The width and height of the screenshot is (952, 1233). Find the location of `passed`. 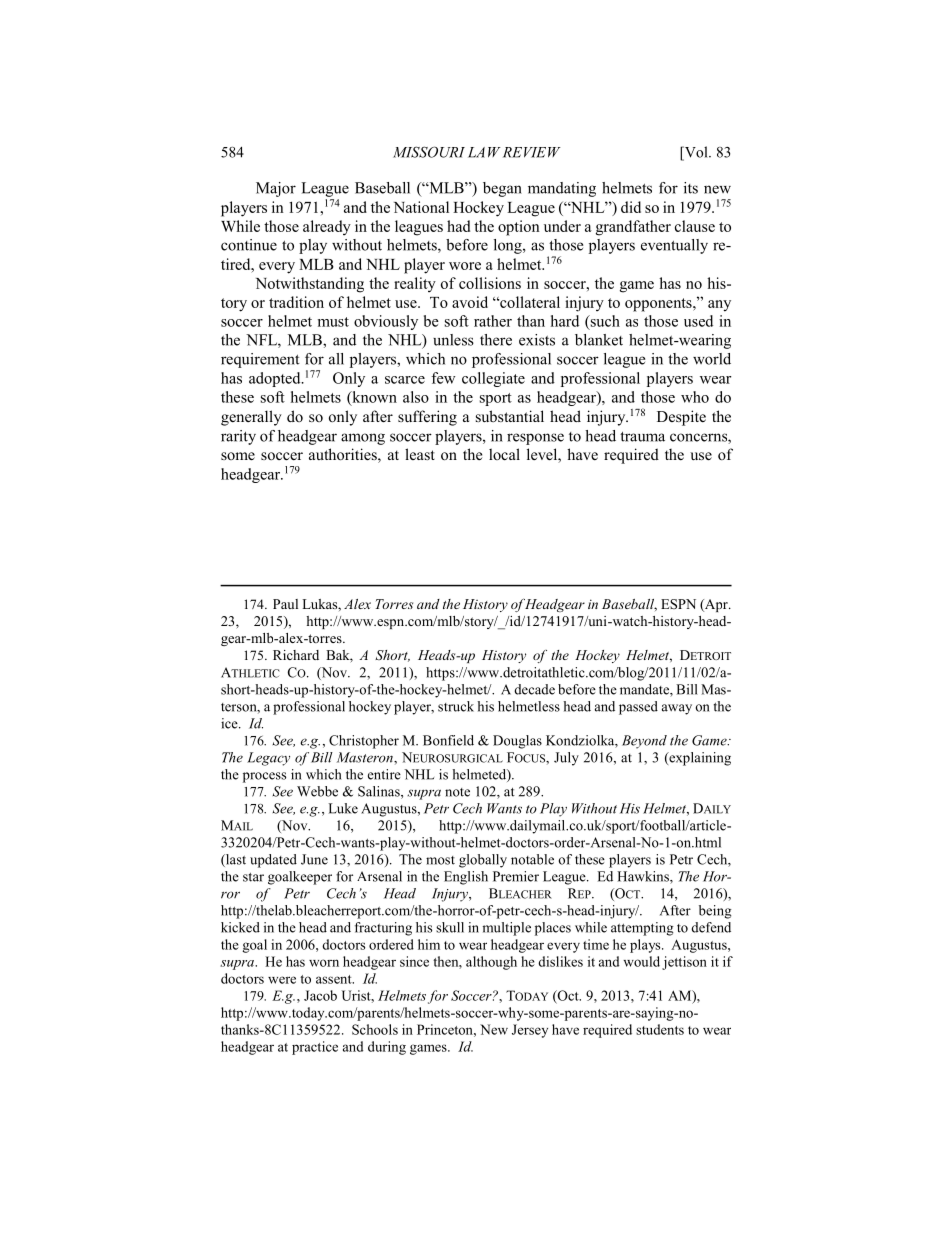

passed is located at coordinates (638, 708).
